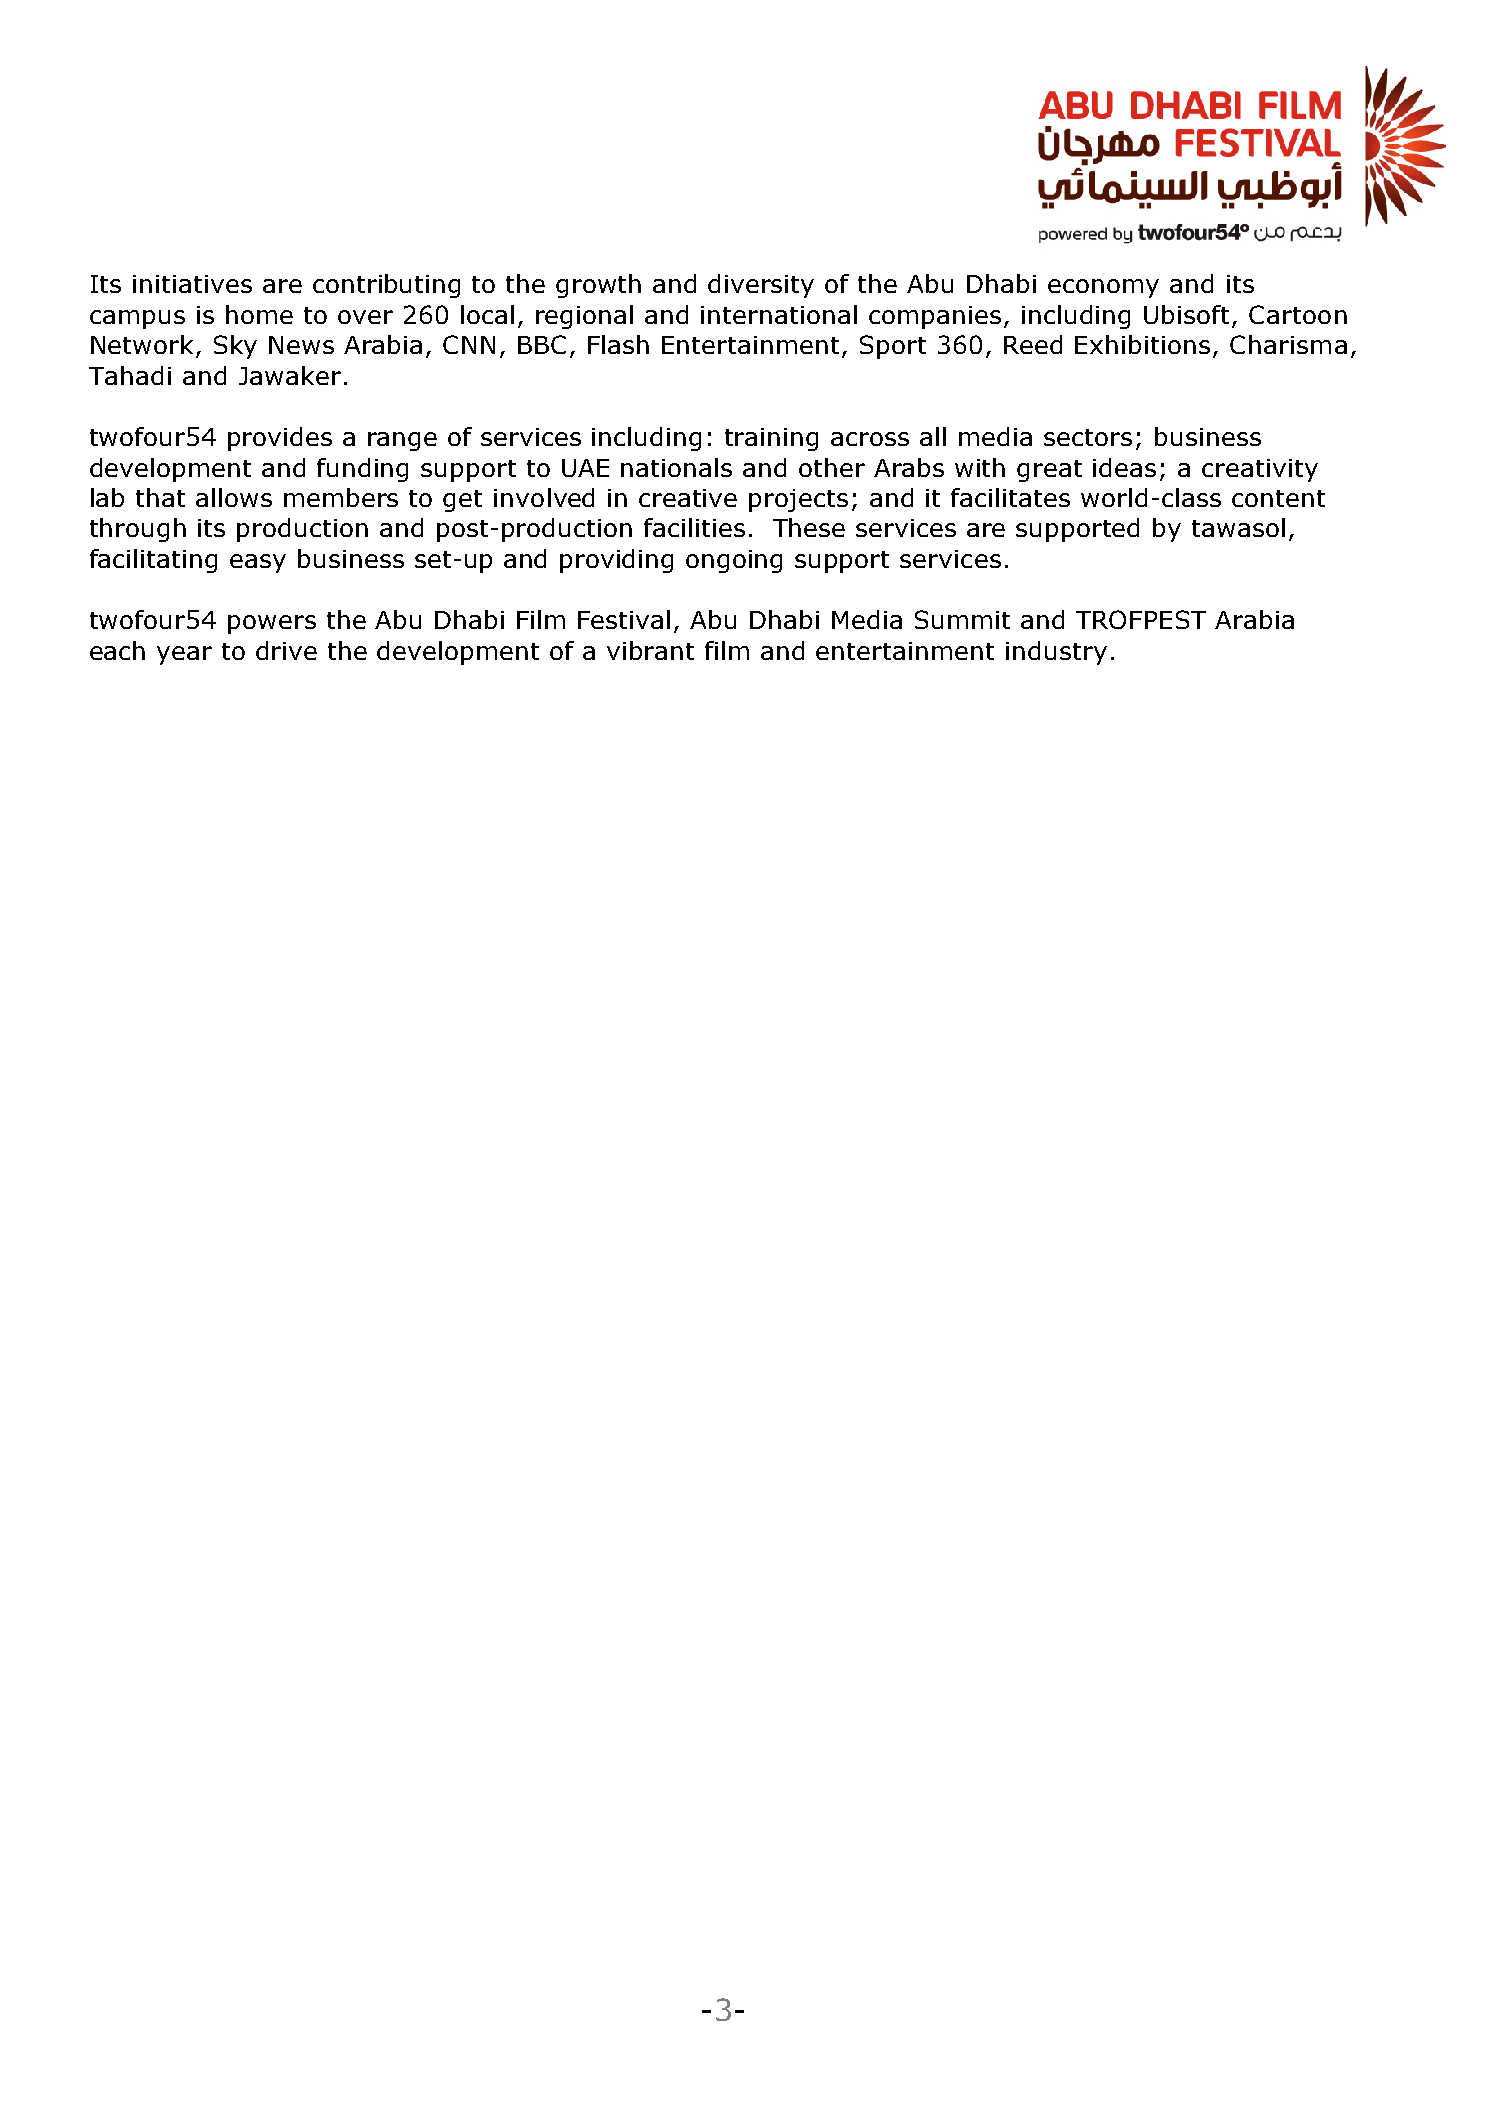 Image resolution: width=1496 pixels, height=2118 pixels. I want to click on training, so click(771, 439).
